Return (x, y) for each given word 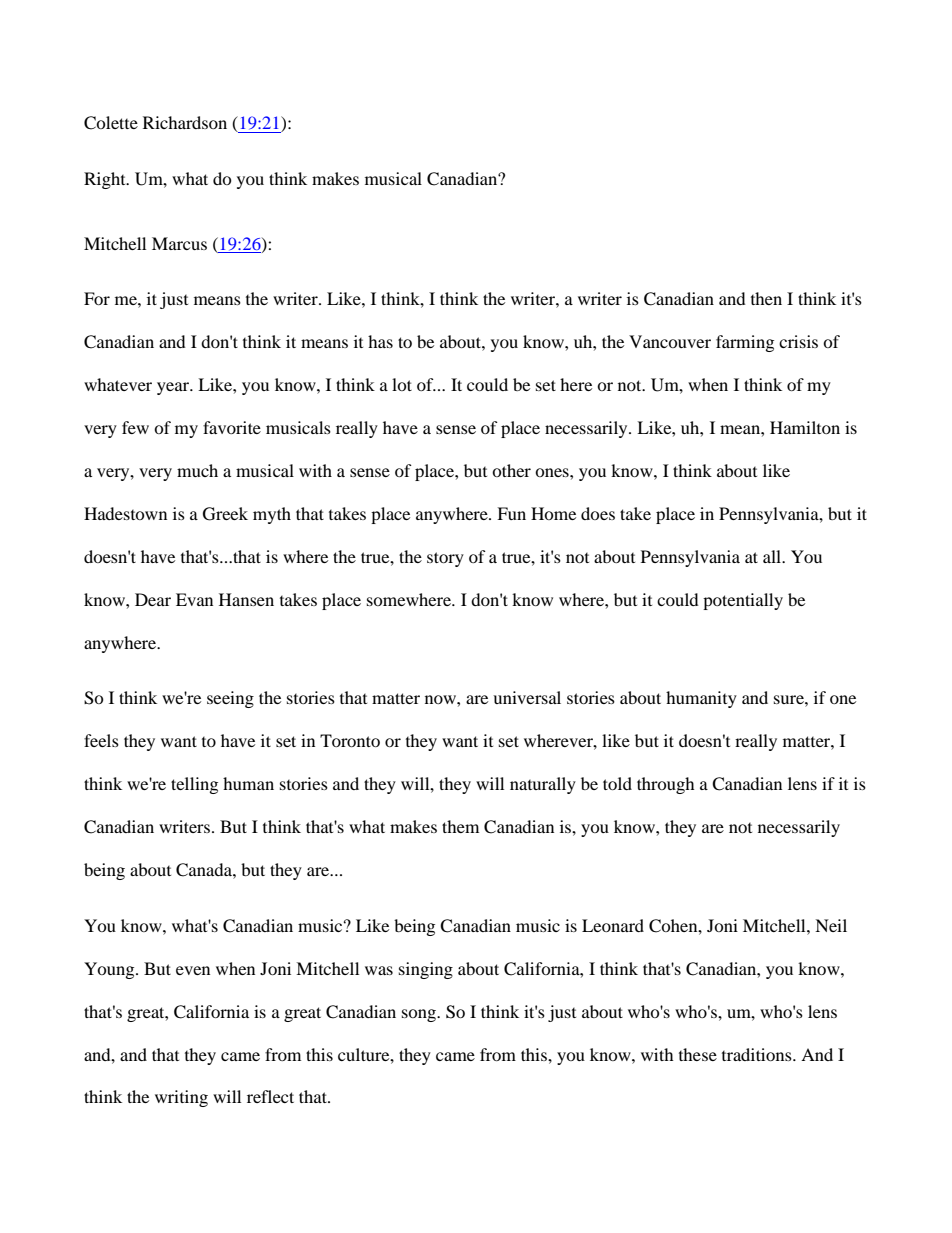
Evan (194, 599)
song (420, 1015)
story (445, 559)
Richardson (185, 122)
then (766, 298)
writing (181, 1098)
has (380, 341)
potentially (743, 601)
